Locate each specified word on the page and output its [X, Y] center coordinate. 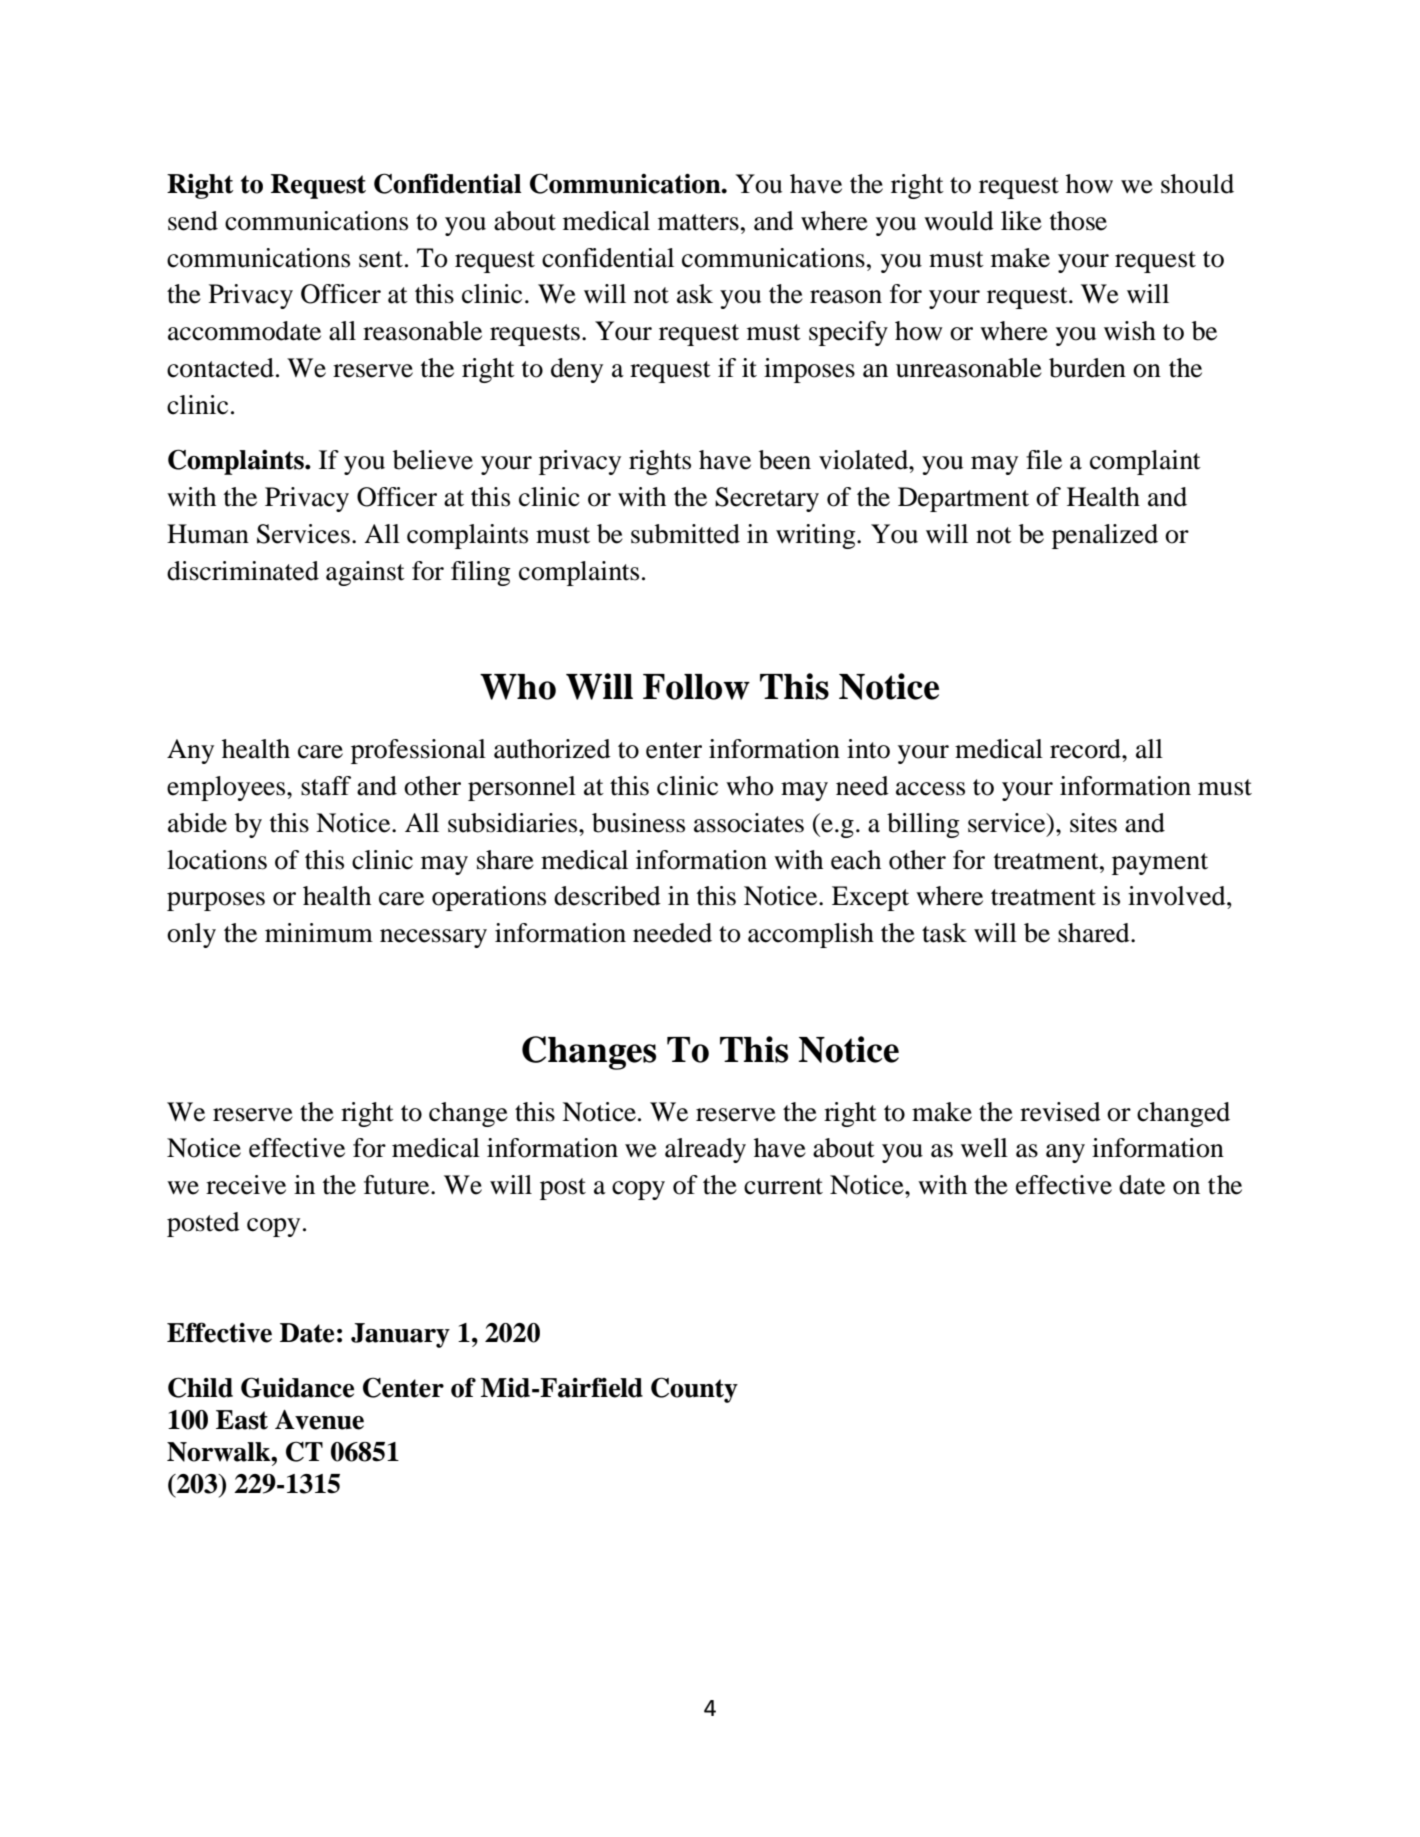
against [365, 573]
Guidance [297, 1387]
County [694, 1390]
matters [698, 222]
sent [381, 259]
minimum [319, 933]
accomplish [811, 935]
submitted [685, 534]
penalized [1105, 536]
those [1078, 221]
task [944, 933]
